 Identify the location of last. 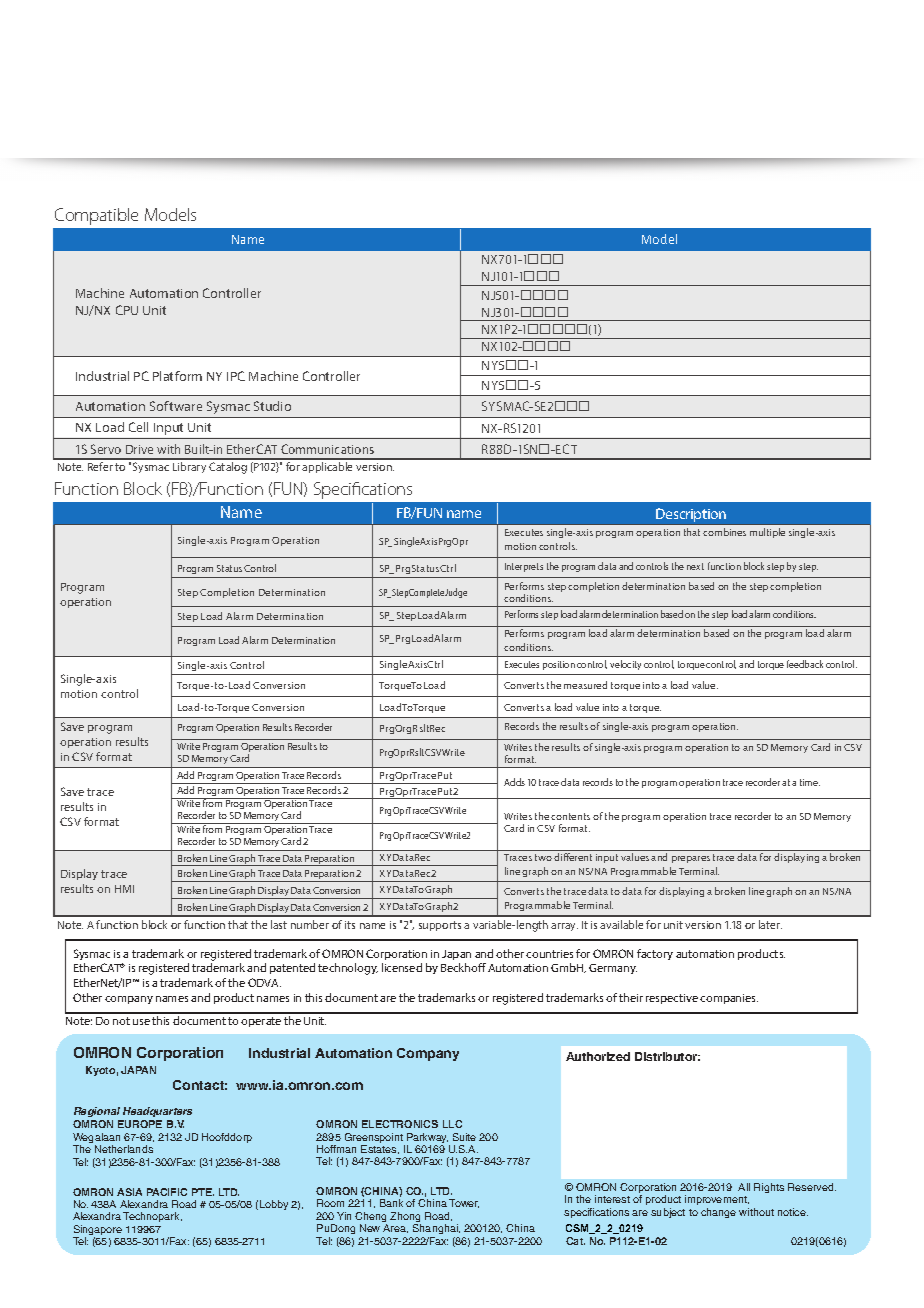
(279, 924).
